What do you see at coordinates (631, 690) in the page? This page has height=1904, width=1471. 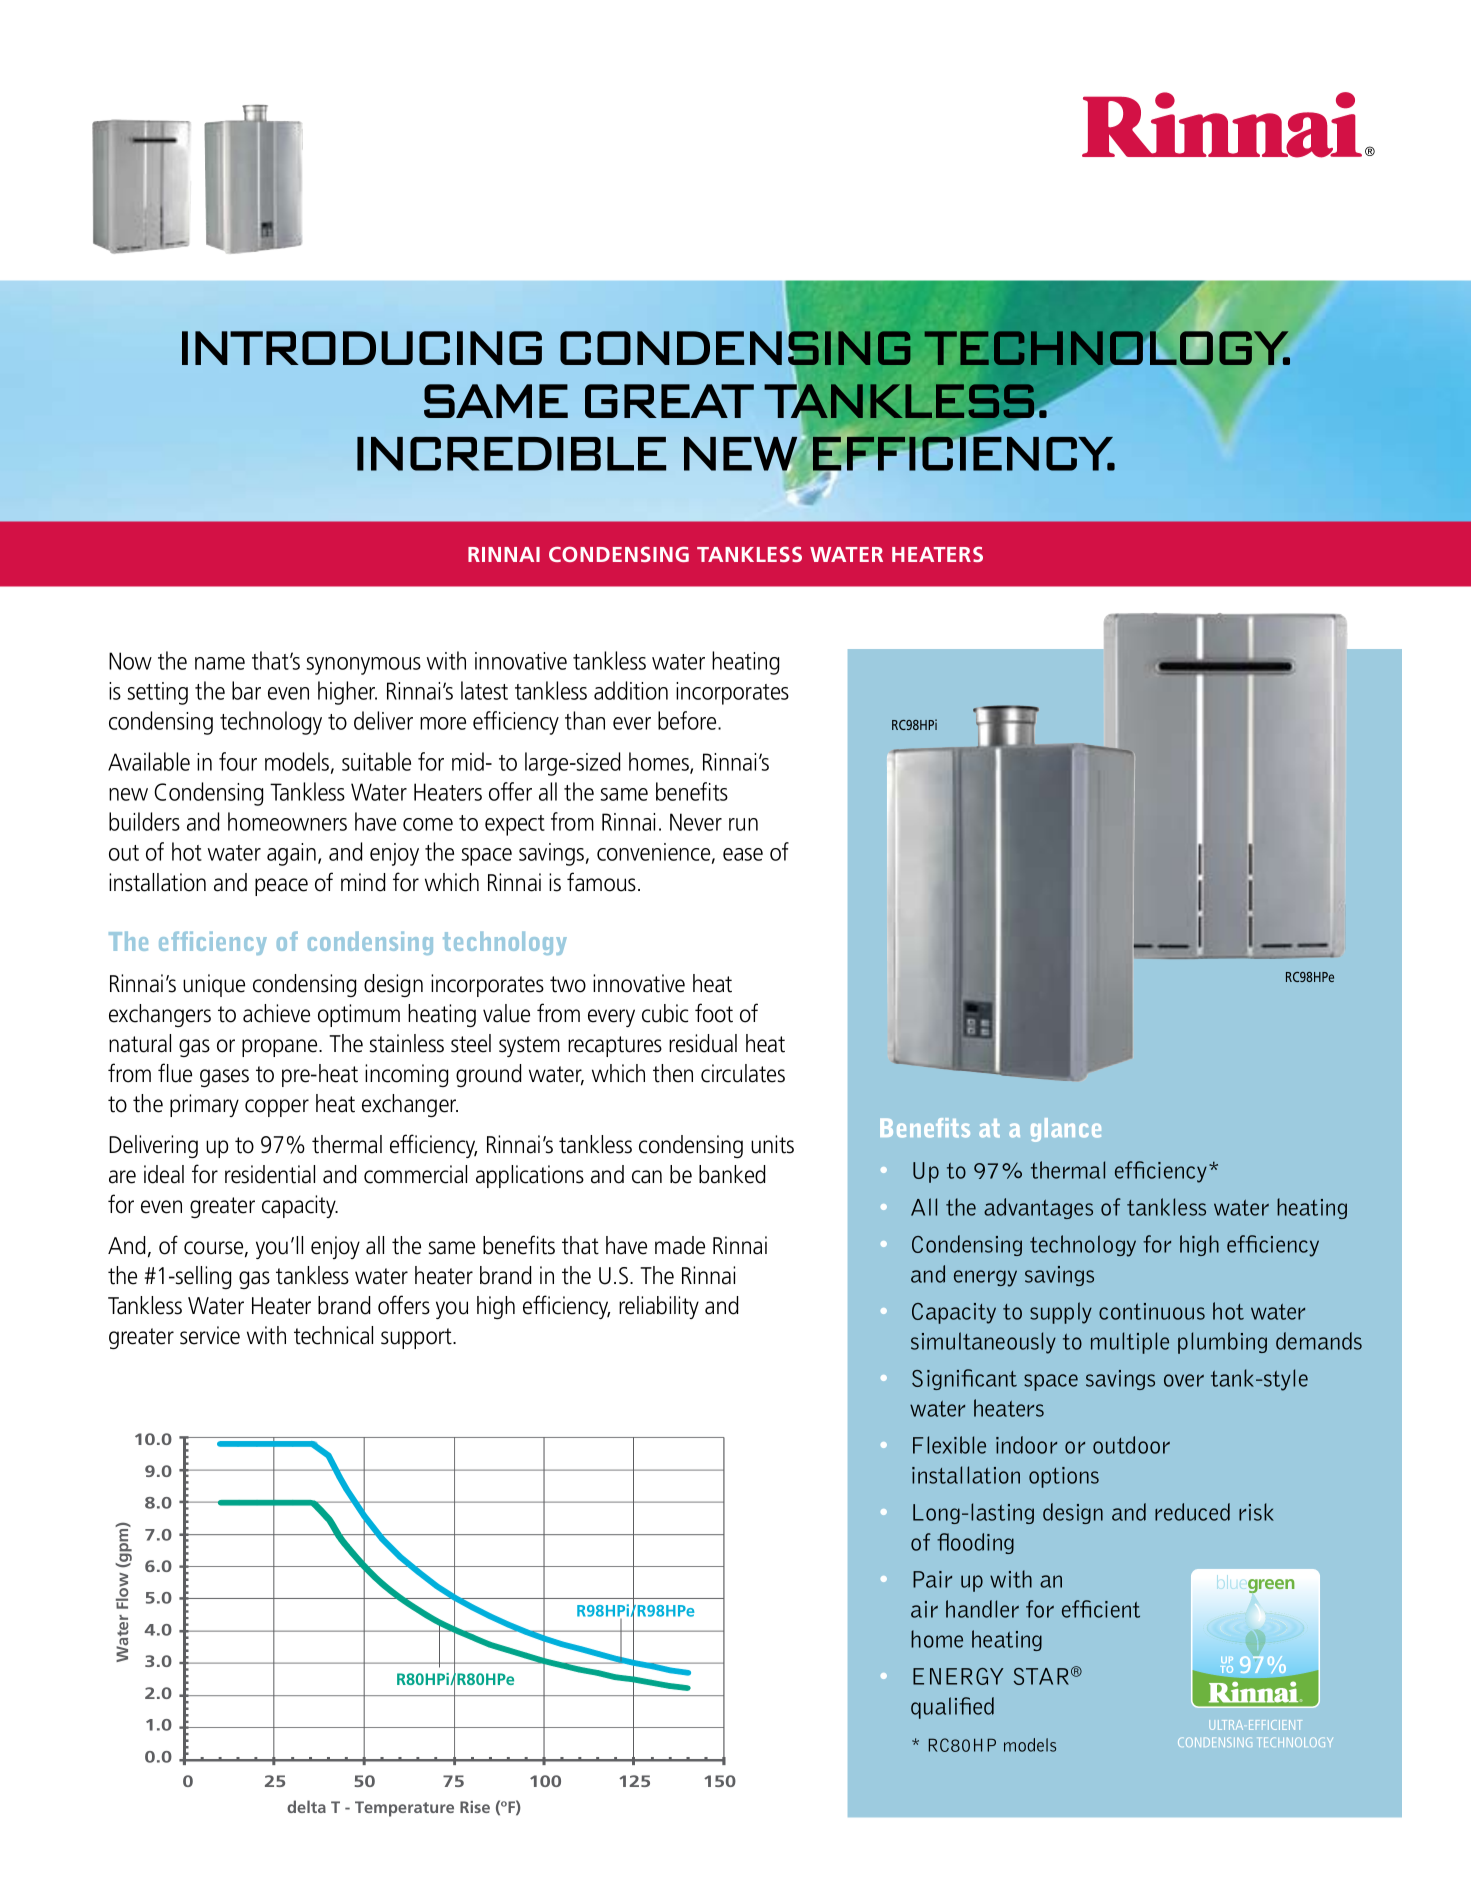 I see `addition` at bounding box center [631, 690].
